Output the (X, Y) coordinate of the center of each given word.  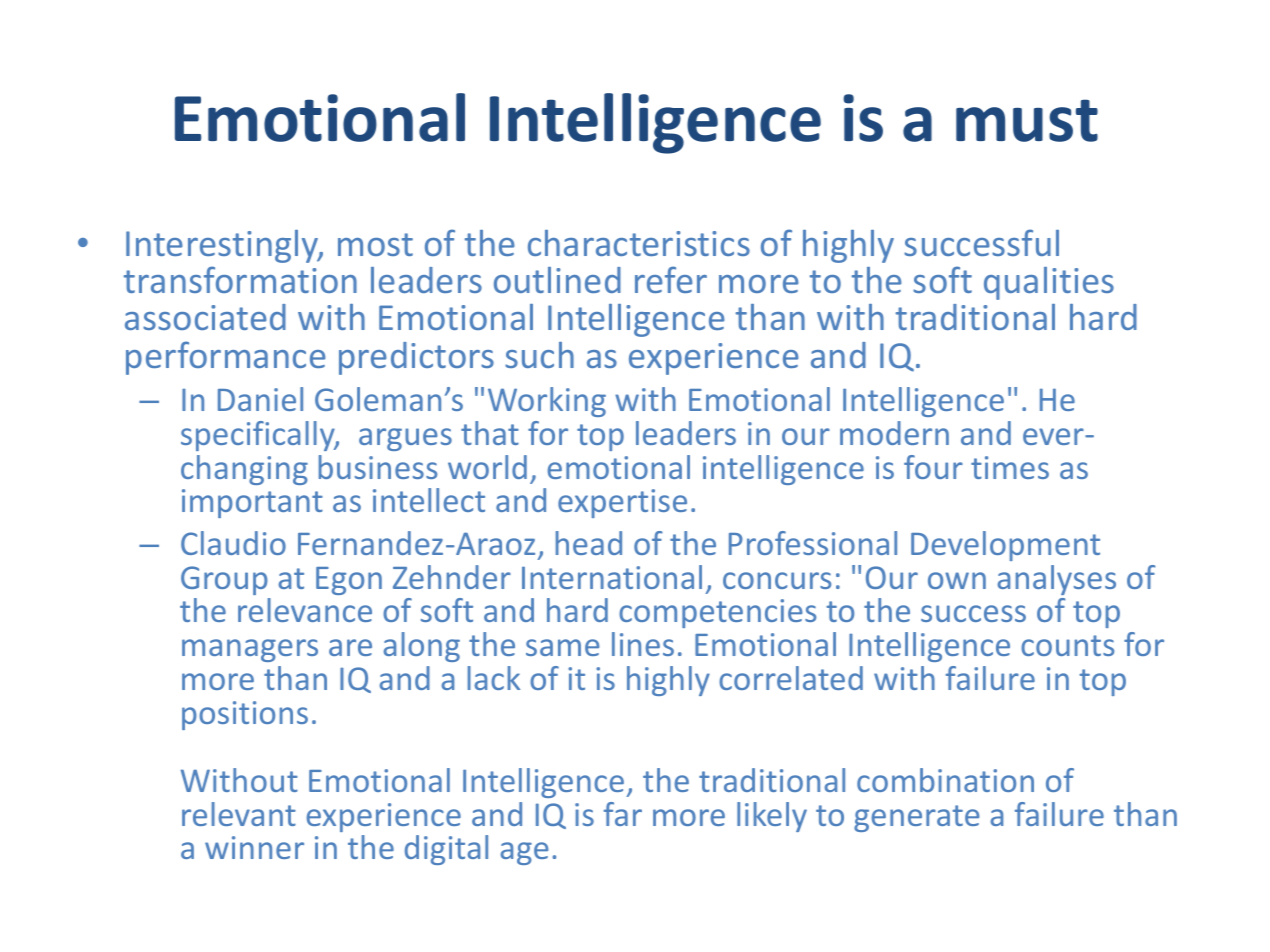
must (1027, 120)
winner (254, 847)
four (933, 467)
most (375, 244)
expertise (622, 503)
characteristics (639, 243)
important (252, 503)
